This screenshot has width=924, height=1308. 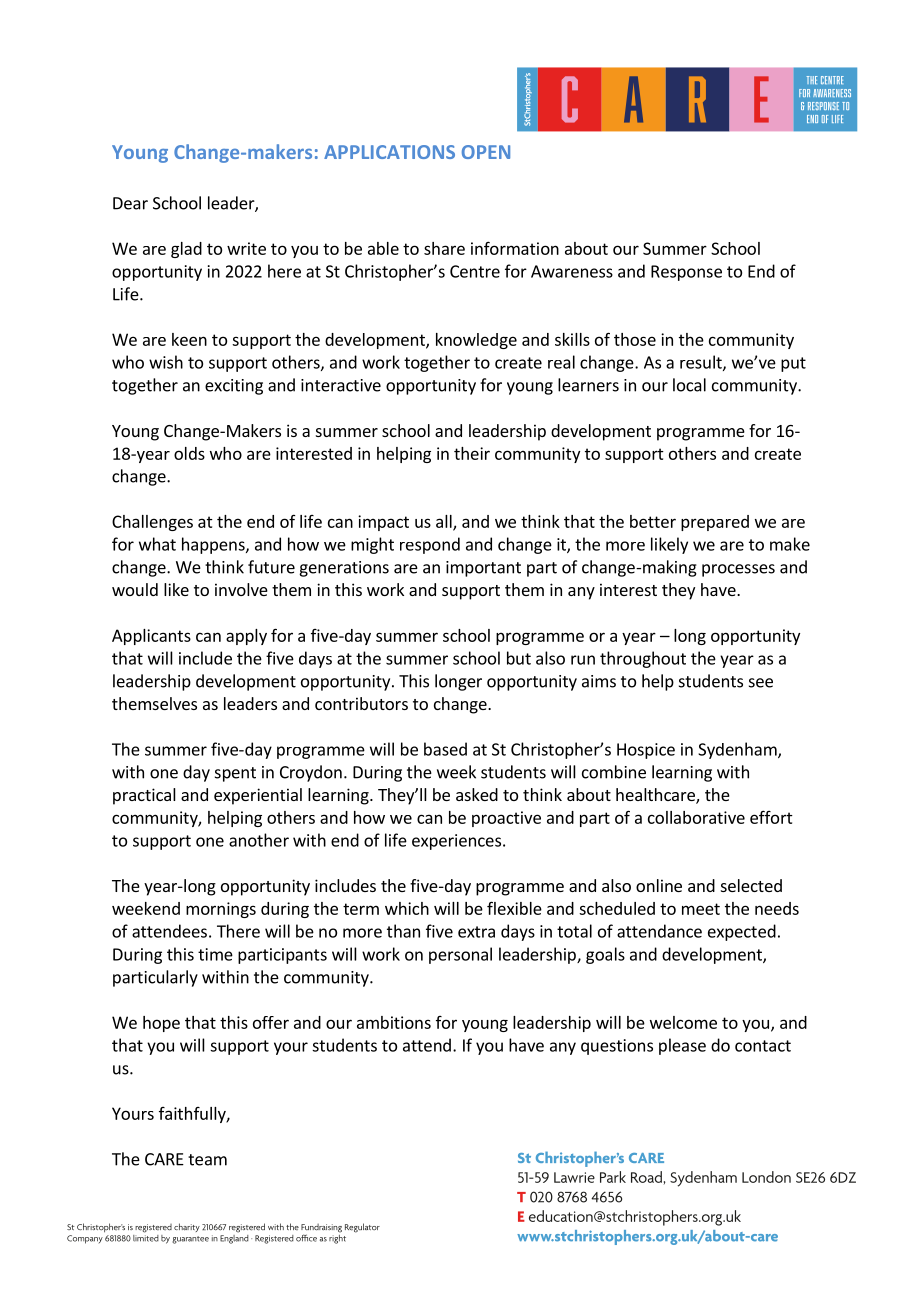 I want to click on Response, so click(x=686, y=273).
